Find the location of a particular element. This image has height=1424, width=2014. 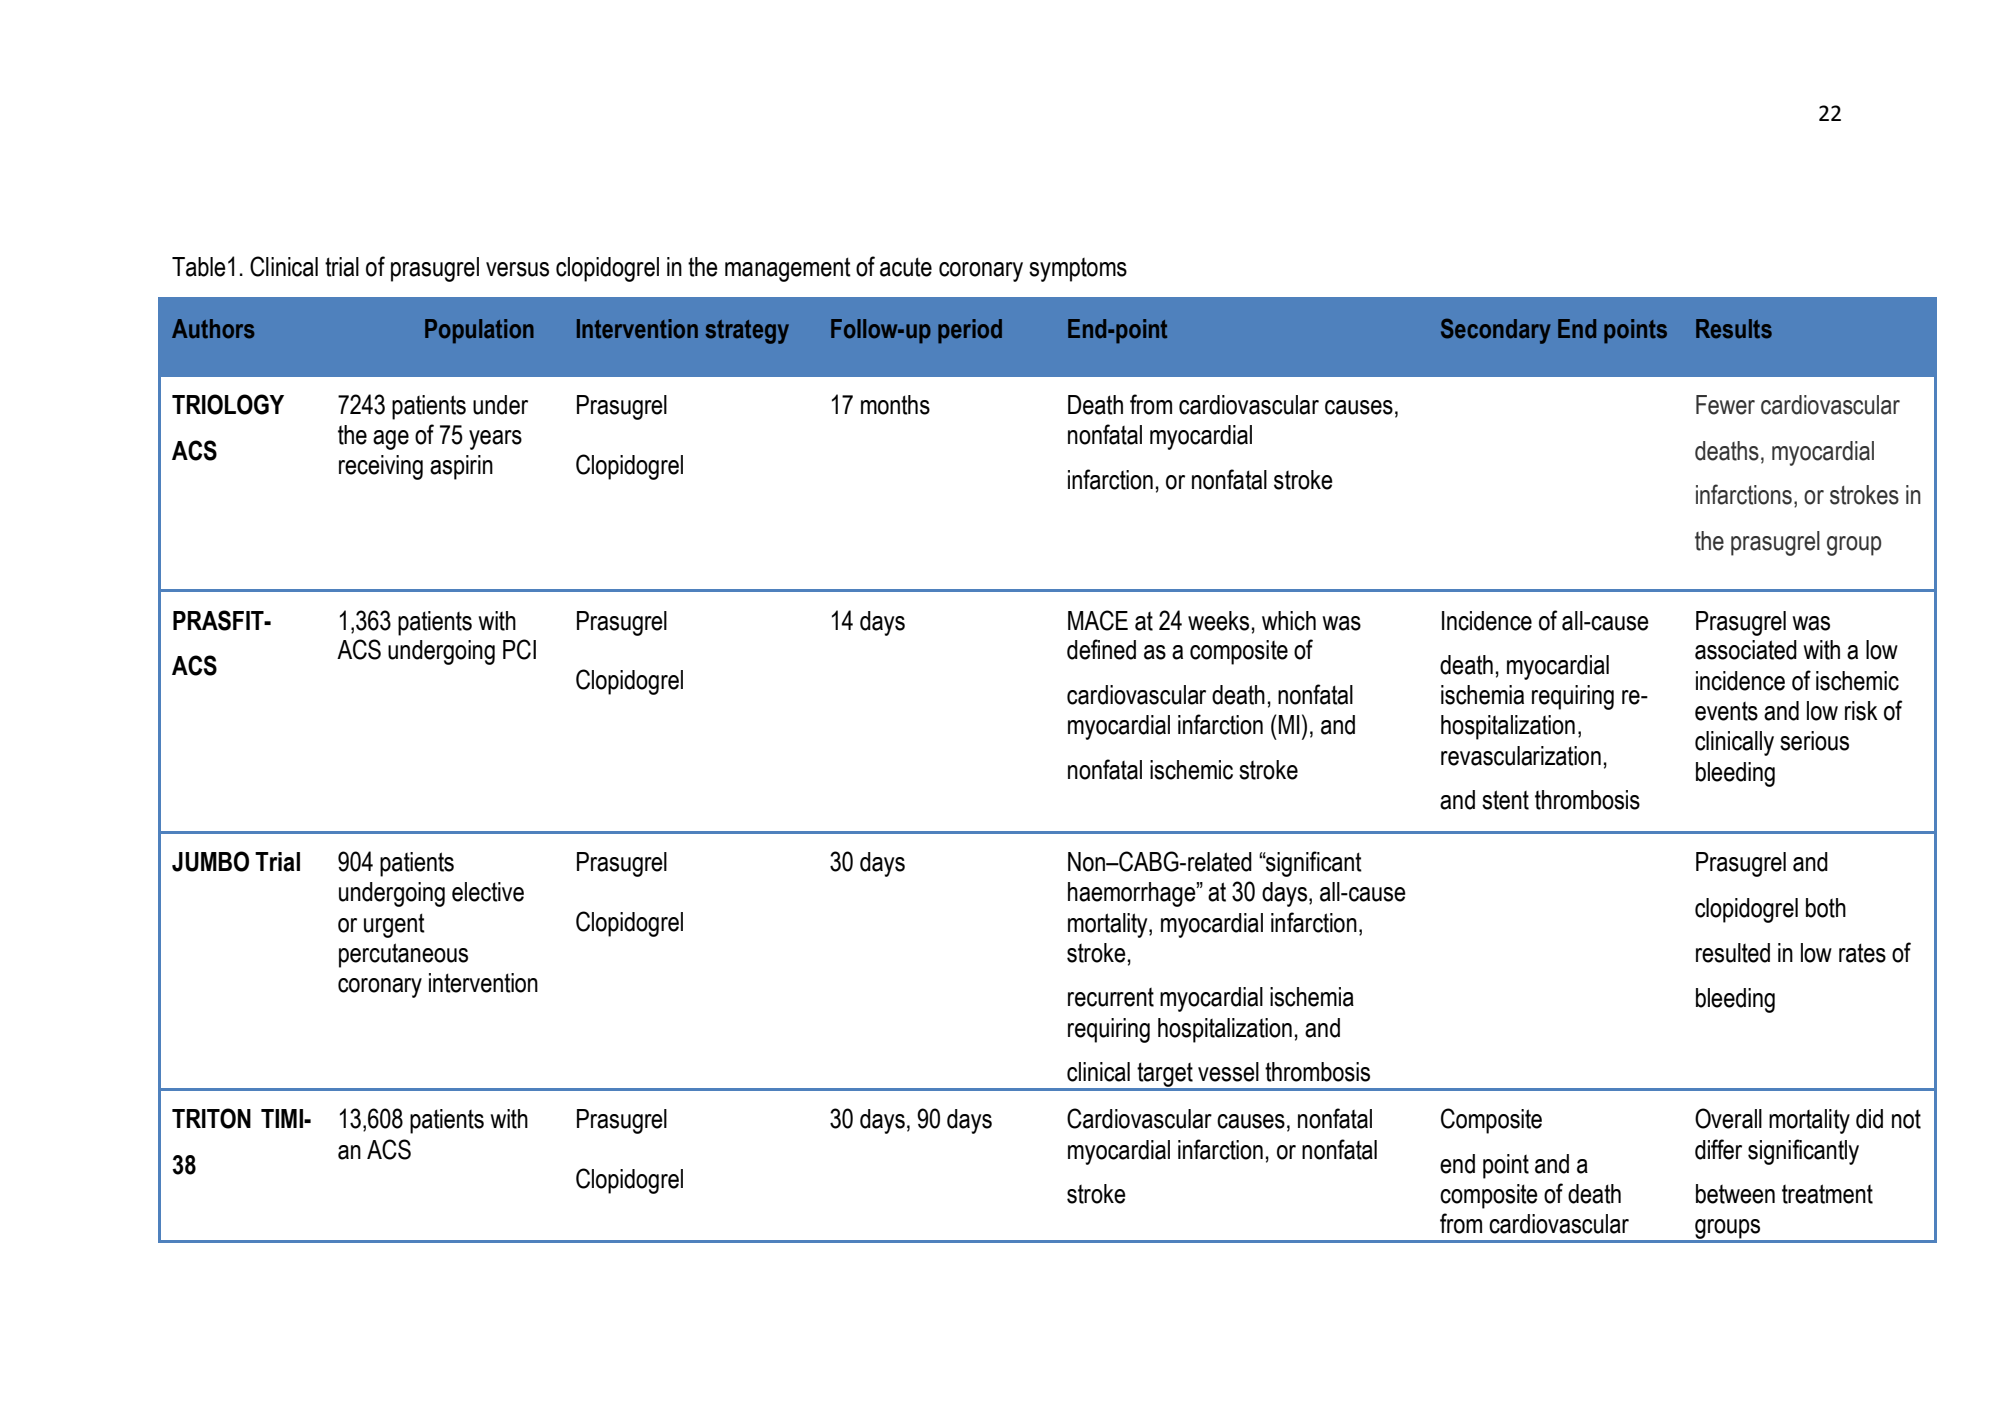

PCI is located at coordinates (519, 649).
